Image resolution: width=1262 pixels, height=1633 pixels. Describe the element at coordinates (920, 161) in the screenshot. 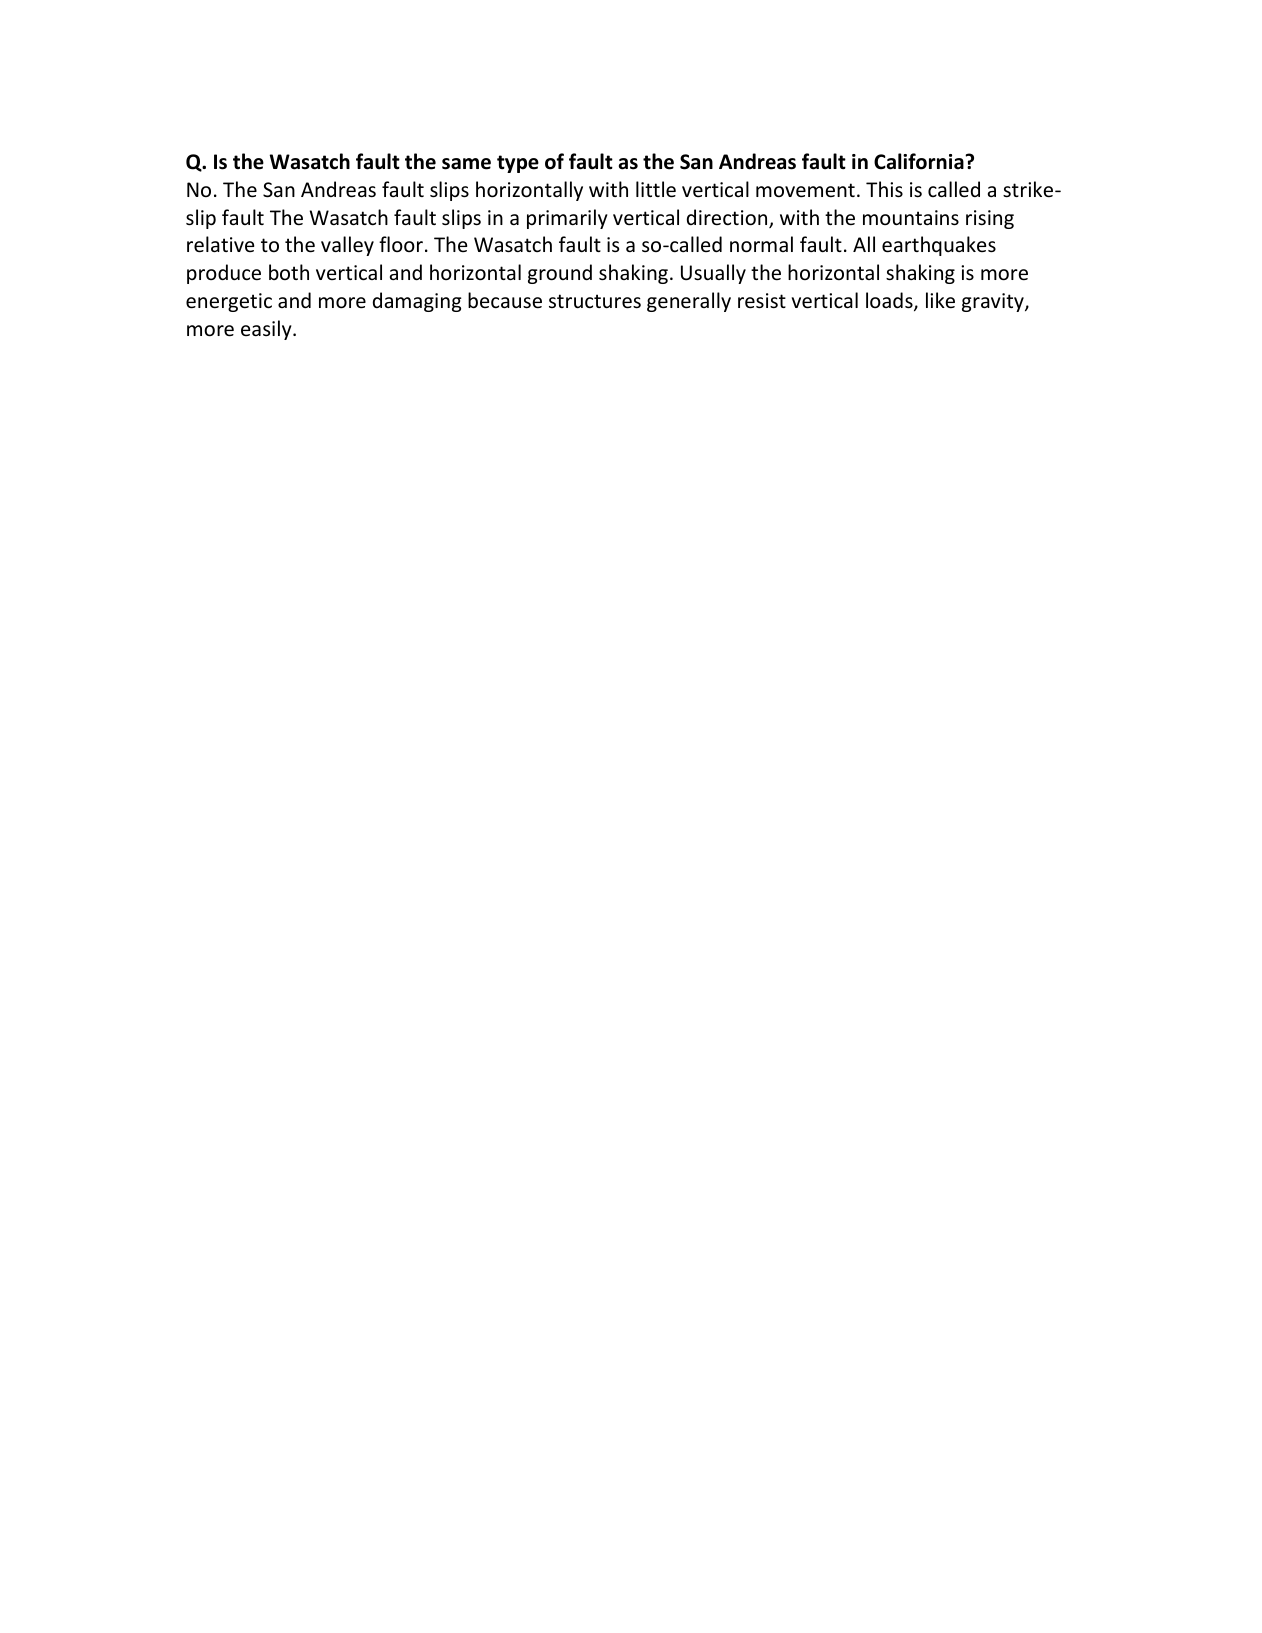

I see `California` at that location.
